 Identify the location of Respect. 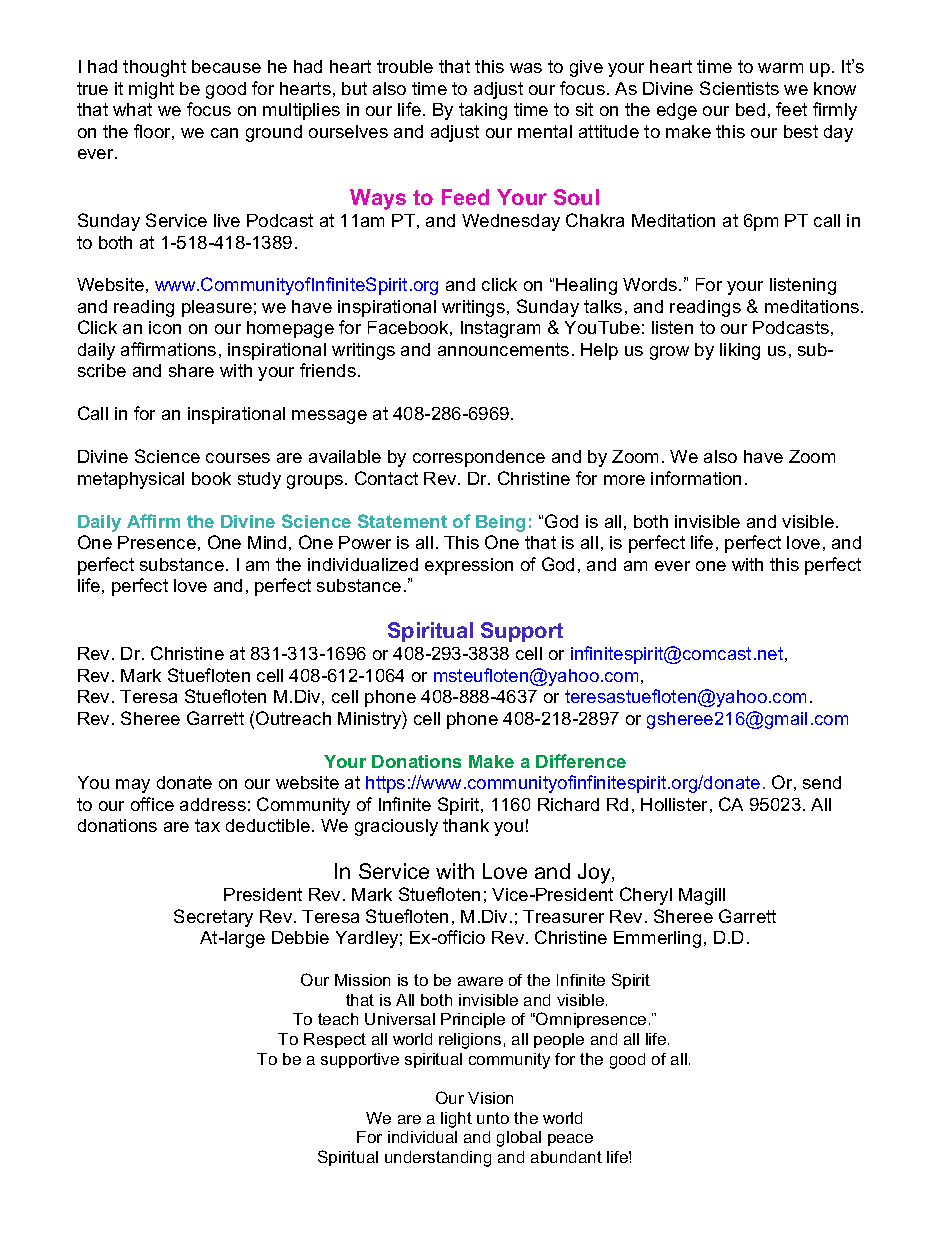
(335, 1040).
